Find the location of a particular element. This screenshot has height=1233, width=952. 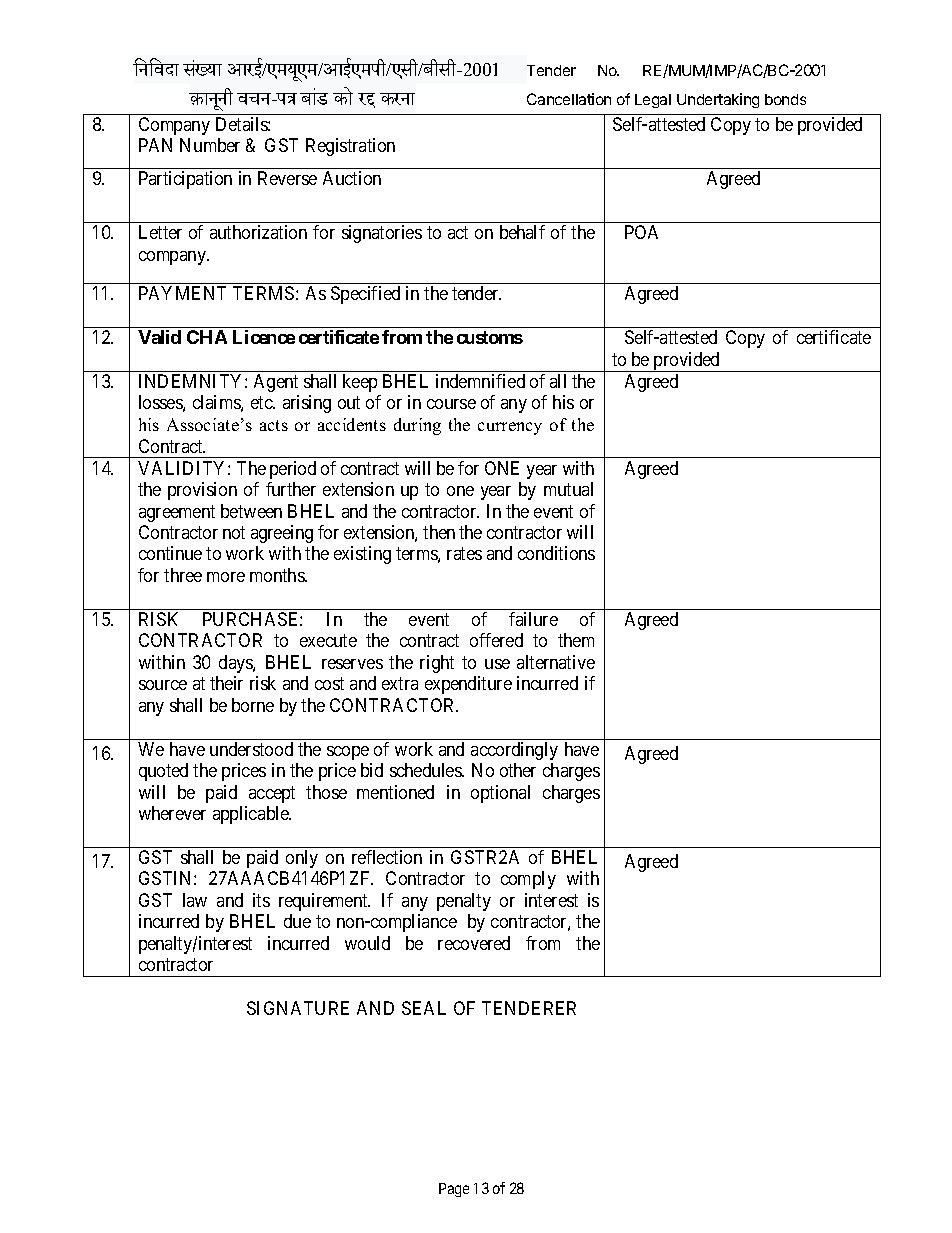

SIGNATURE is located at coordinates (298, 1008).
